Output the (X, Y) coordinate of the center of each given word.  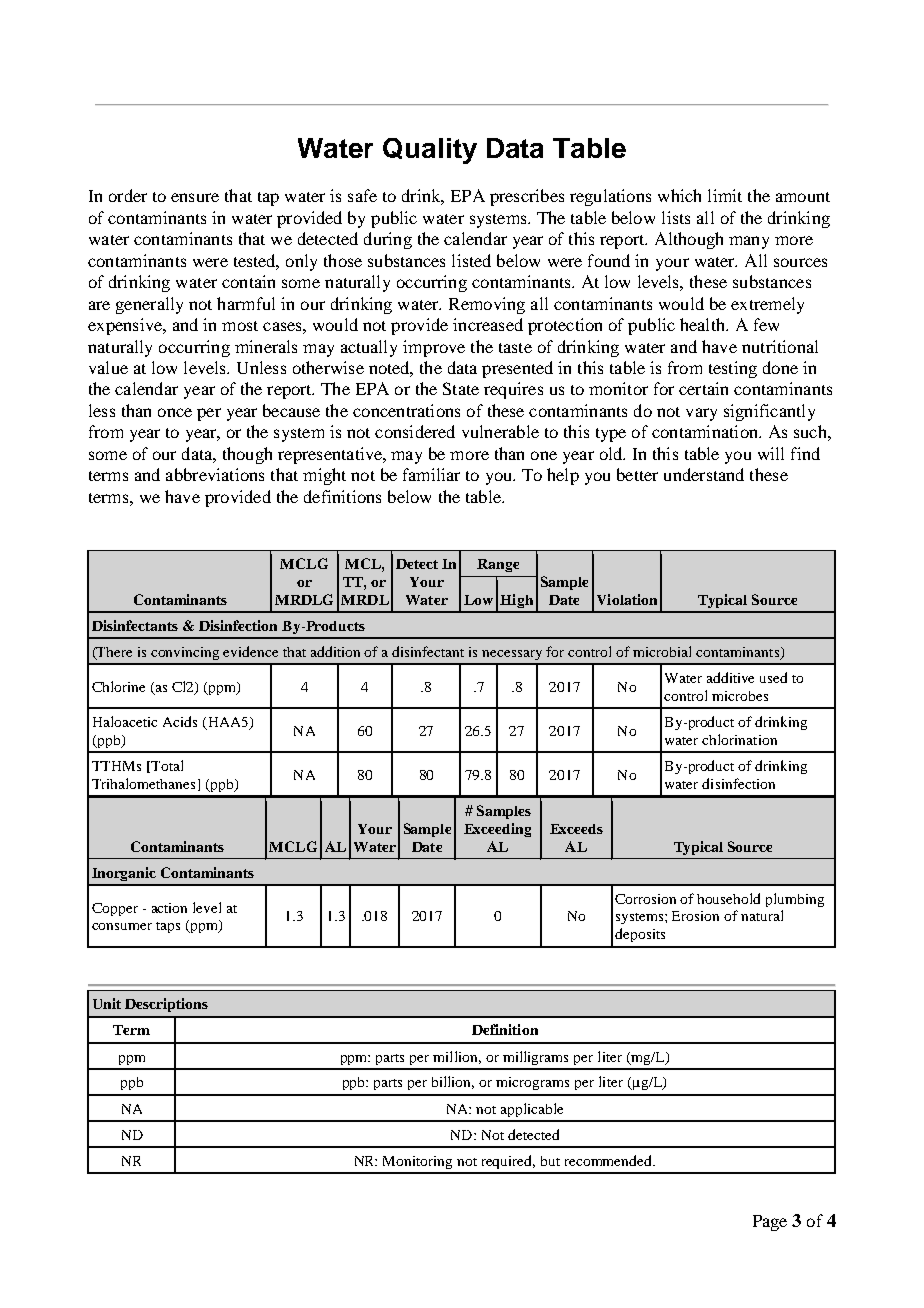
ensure (195, 197)
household (728, 898)
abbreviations (215, 474)
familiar (431, 474)
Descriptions (166, 1005)
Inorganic (124, 874)
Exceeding (497, 830)
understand (704, 474)
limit (725, 195)
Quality (430, 151)
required (508, 1162)
